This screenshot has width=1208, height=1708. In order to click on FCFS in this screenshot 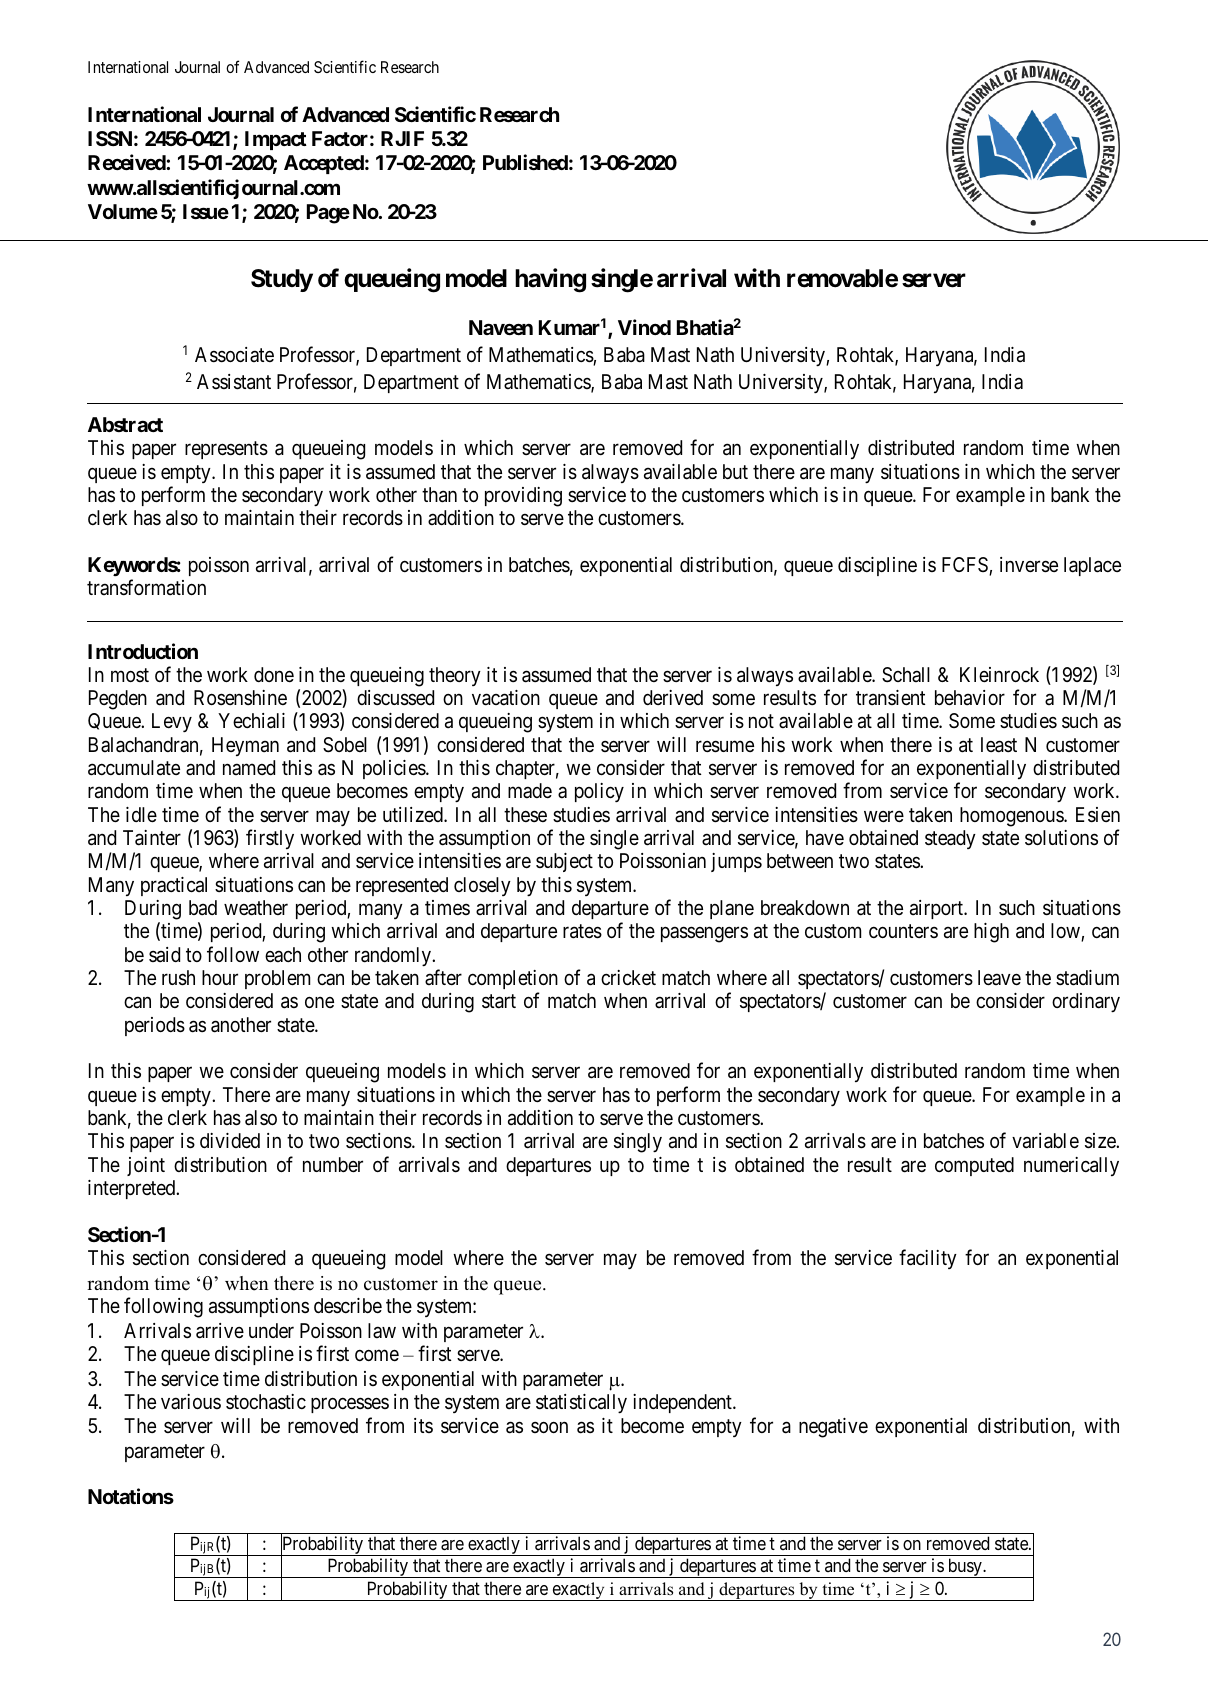, I will do `click(966, 566)`.
